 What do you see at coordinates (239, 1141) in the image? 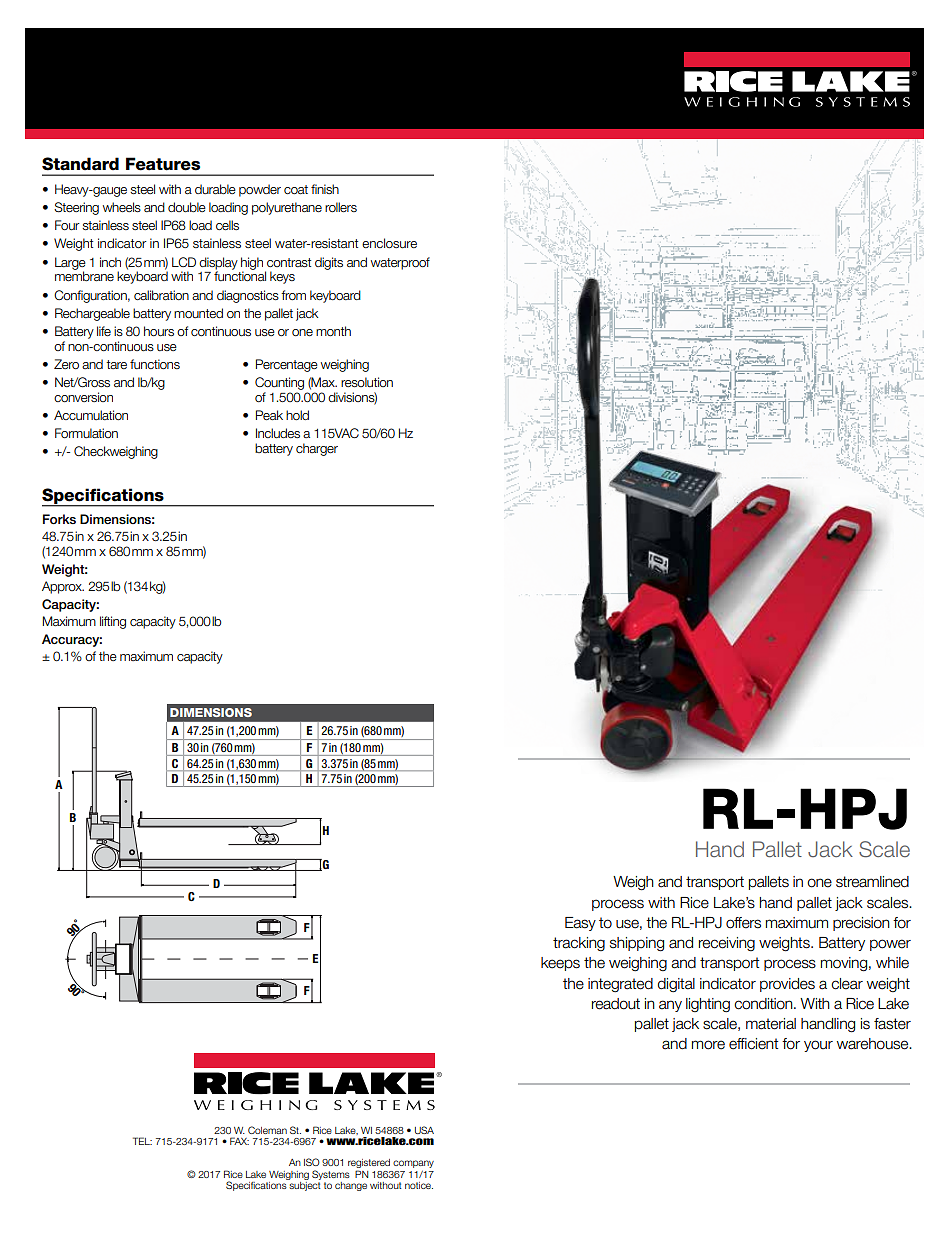
I see `FAX` at bounding box center [239, 1141].
